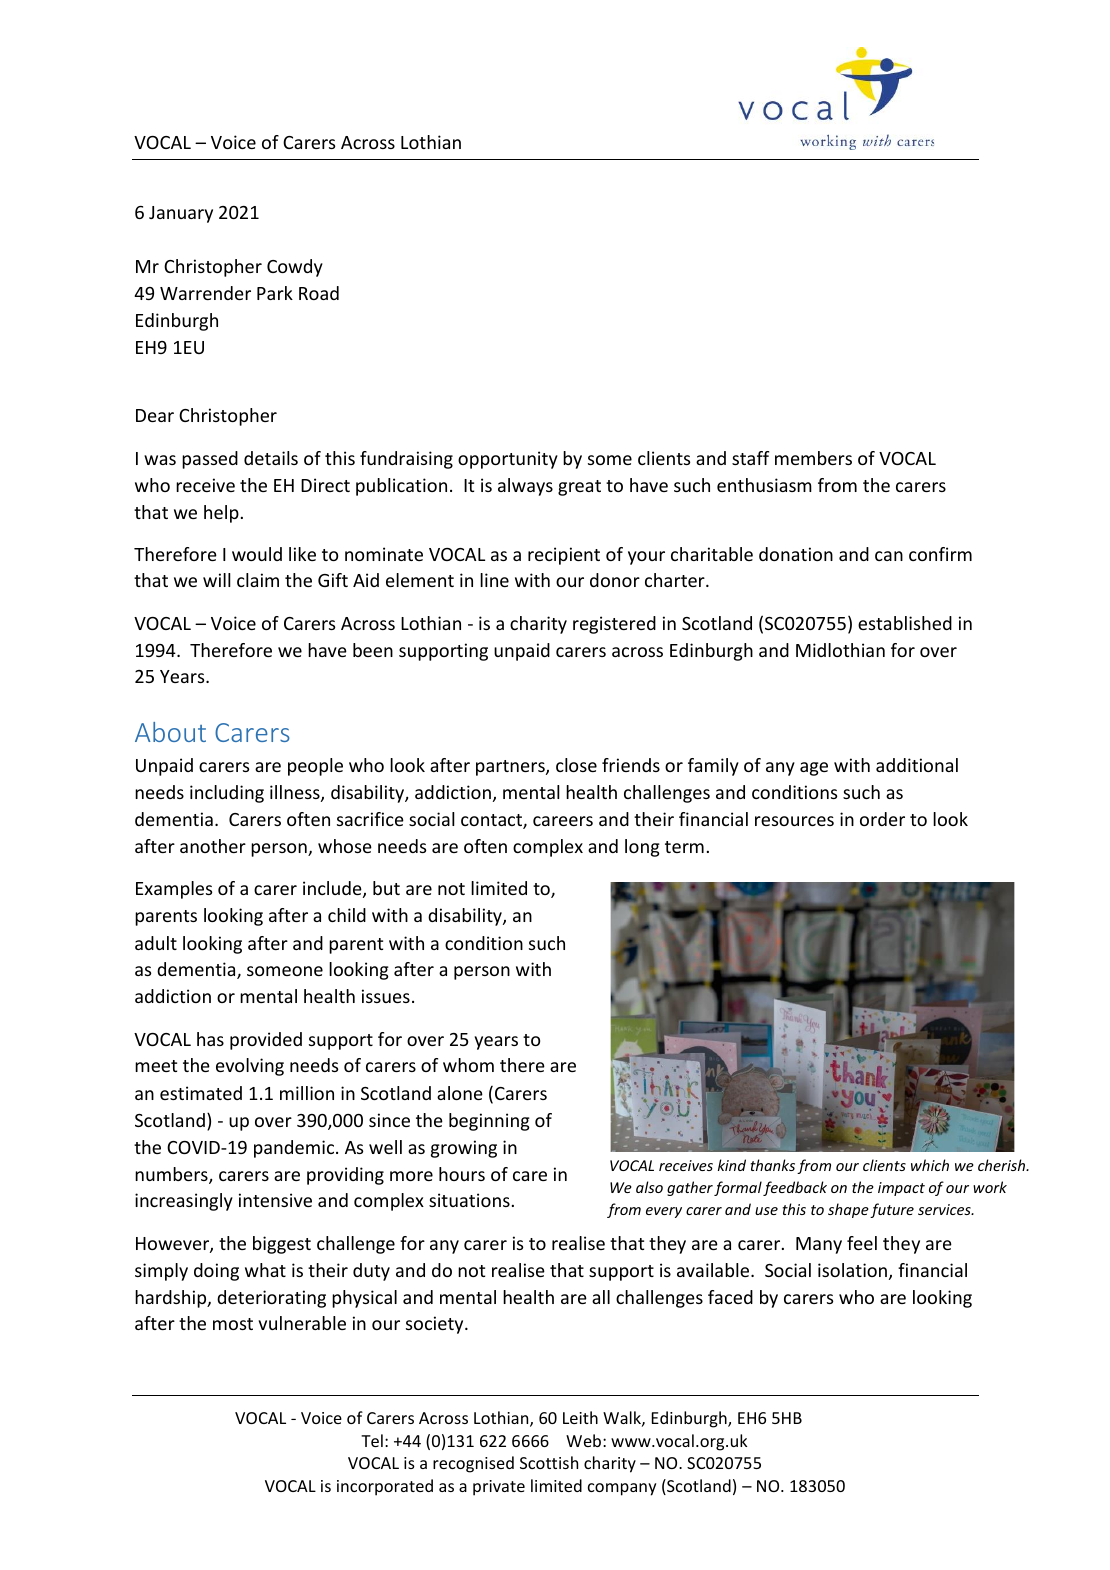 Image resolution: width=1110 pixels, height=1570 pixels. What do you see at coordinates (468, 1065) in the image?
I see `whom` at bounding box center [468, 1065].
